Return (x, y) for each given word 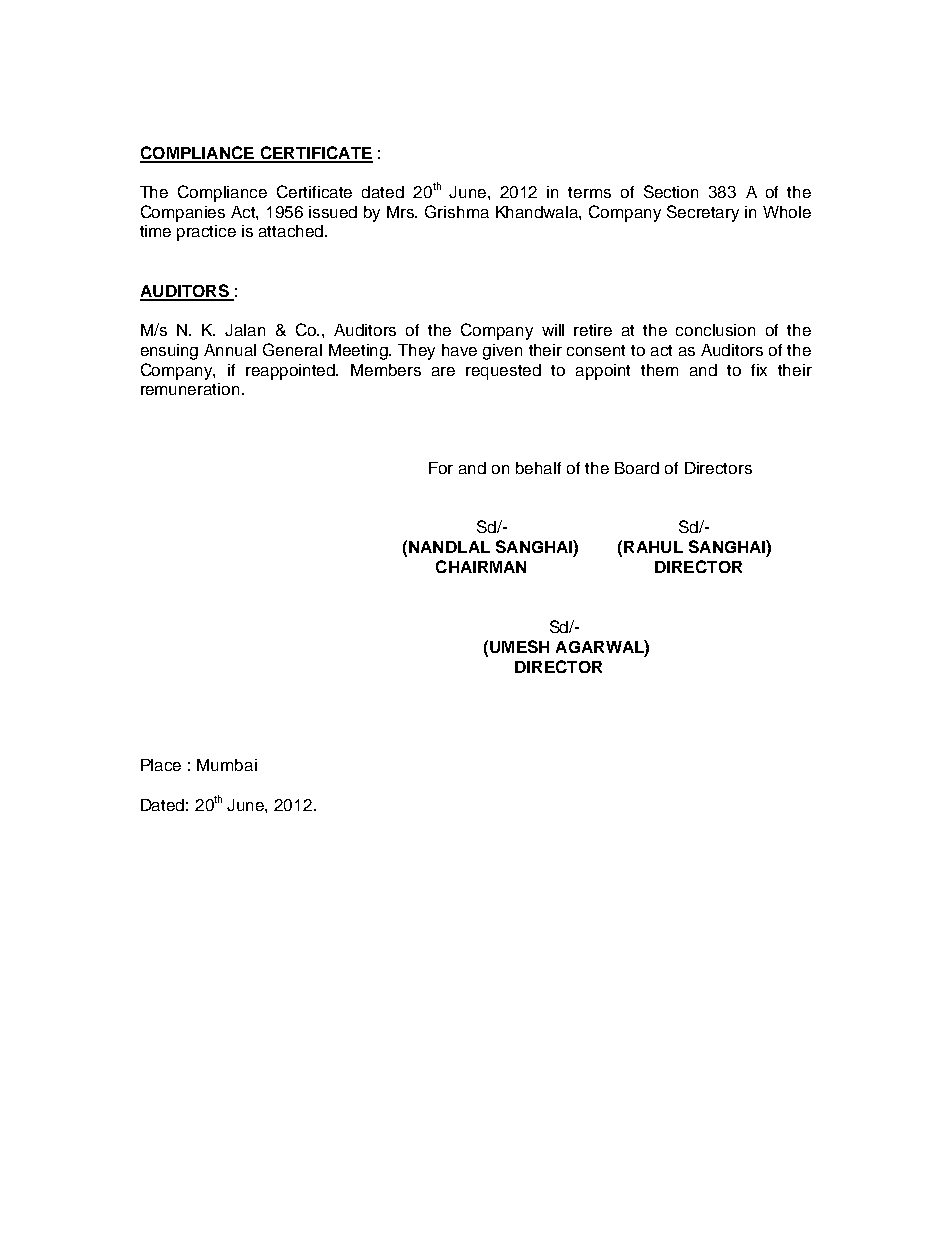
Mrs (402, 212)
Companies (183, 213)
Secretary (703, 213)
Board (637, 468)
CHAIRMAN (481, 566)
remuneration (190, 389)
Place (161, 765)
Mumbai (227, 765)
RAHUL (653, 547)
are (443, 371)
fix (759, 370)
